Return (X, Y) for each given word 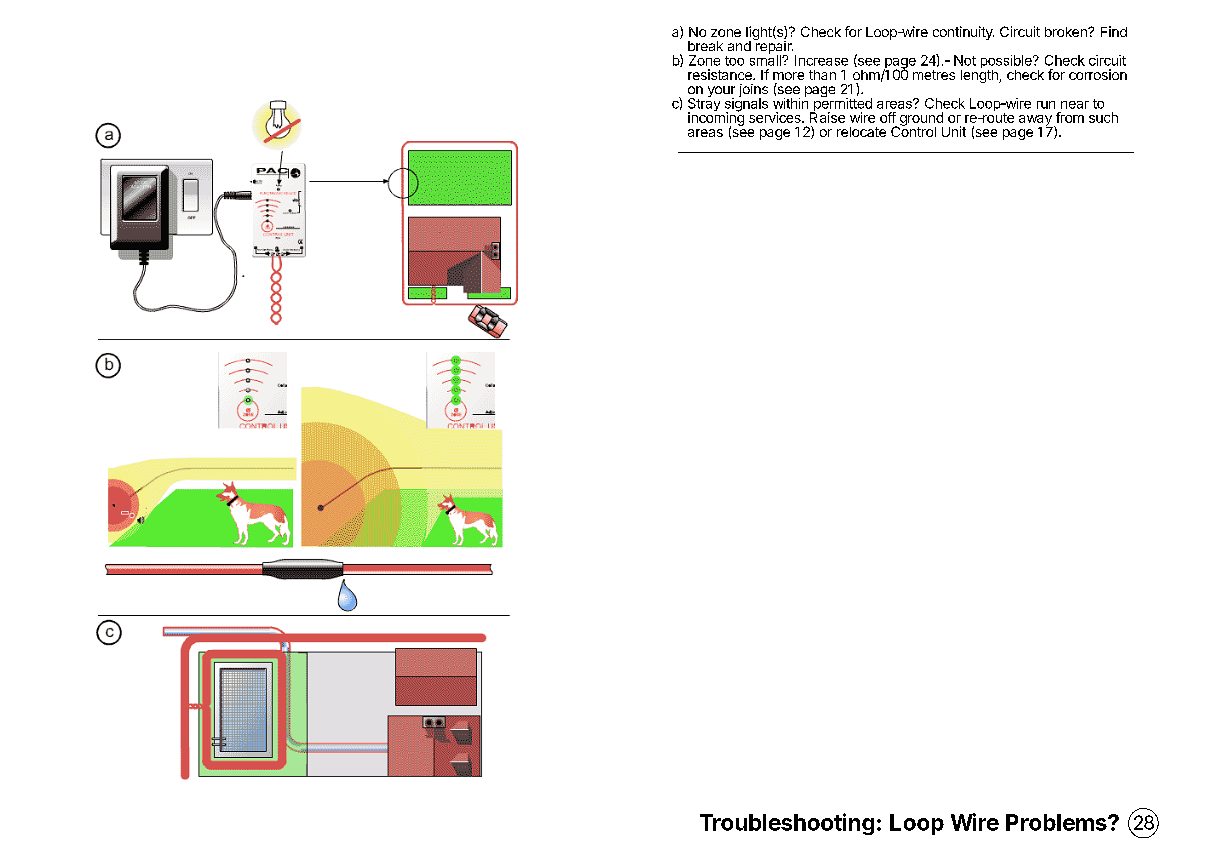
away (1036, 121)
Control (913, 130)
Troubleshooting (787, 824)
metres (934, 75)
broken (1067, 32)
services (776, 117)
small (766, 59)
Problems (1057, 822)
